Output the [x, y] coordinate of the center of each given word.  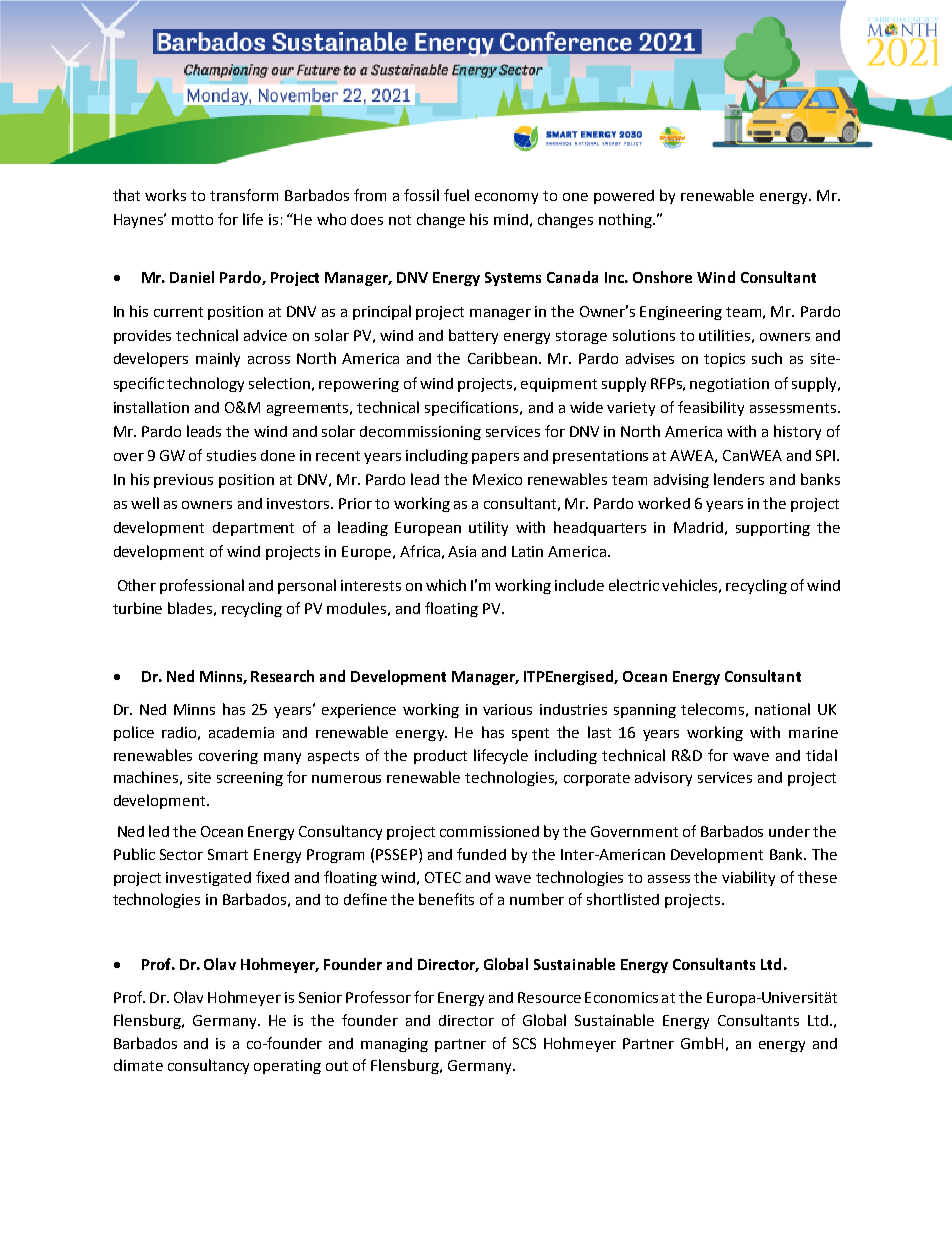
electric [634, 585]
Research [282, 676]
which [446, 585]
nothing [626, 220]
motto [192, 220]
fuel [456, 195]
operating [287, 1067]
